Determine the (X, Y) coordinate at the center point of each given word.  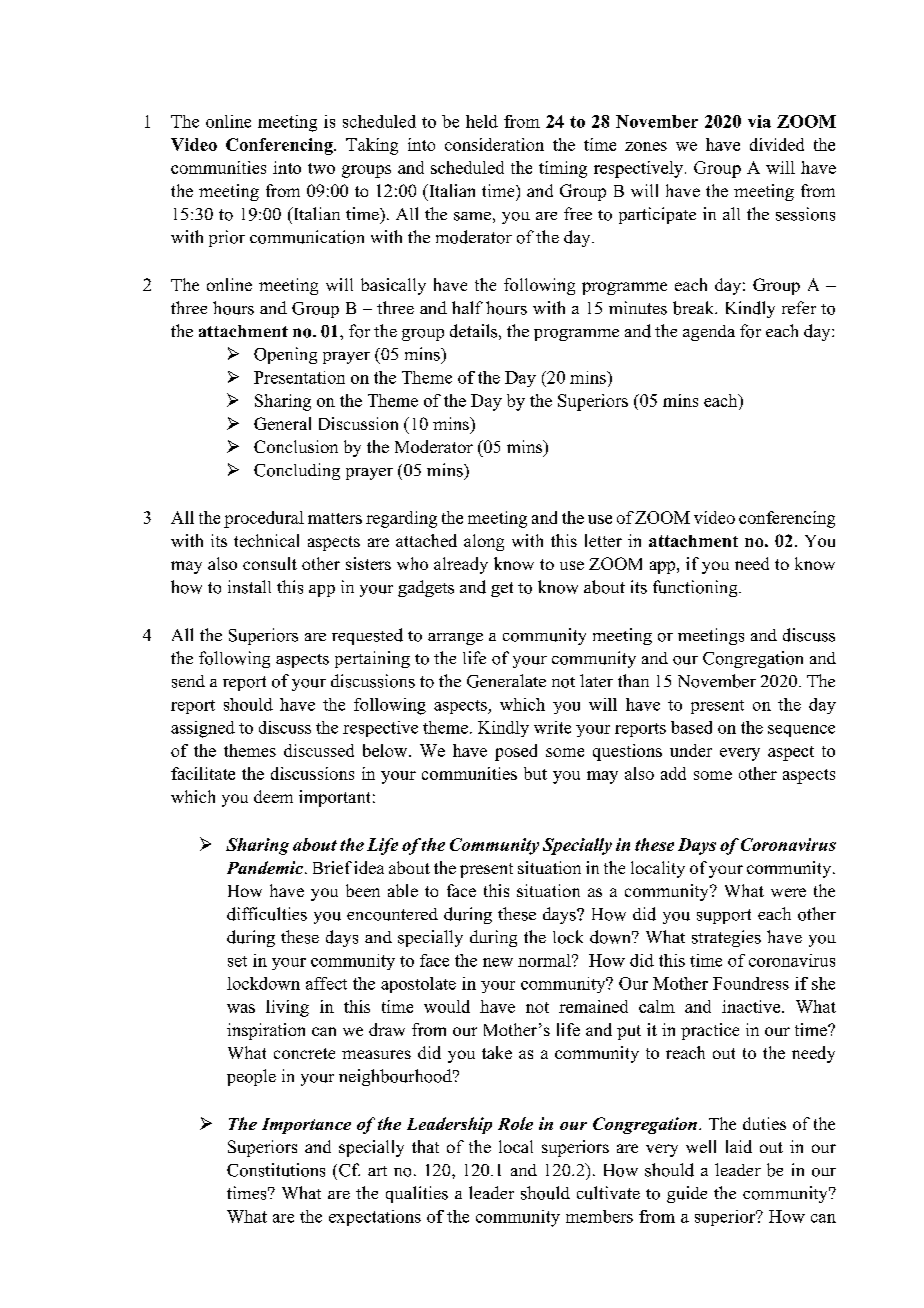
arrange (455, 639)
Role (515, 1123)
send (188, 681)
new (498, 962)
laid (739, 1146)
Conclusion (296, 446)
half (467, 307)
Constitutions (276, 1170)
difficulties (267, 914)
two (321, 168)
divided (777, 144)
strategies (726, 938)
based (691, 727)
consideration (494, 144)
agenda (709, 333)
